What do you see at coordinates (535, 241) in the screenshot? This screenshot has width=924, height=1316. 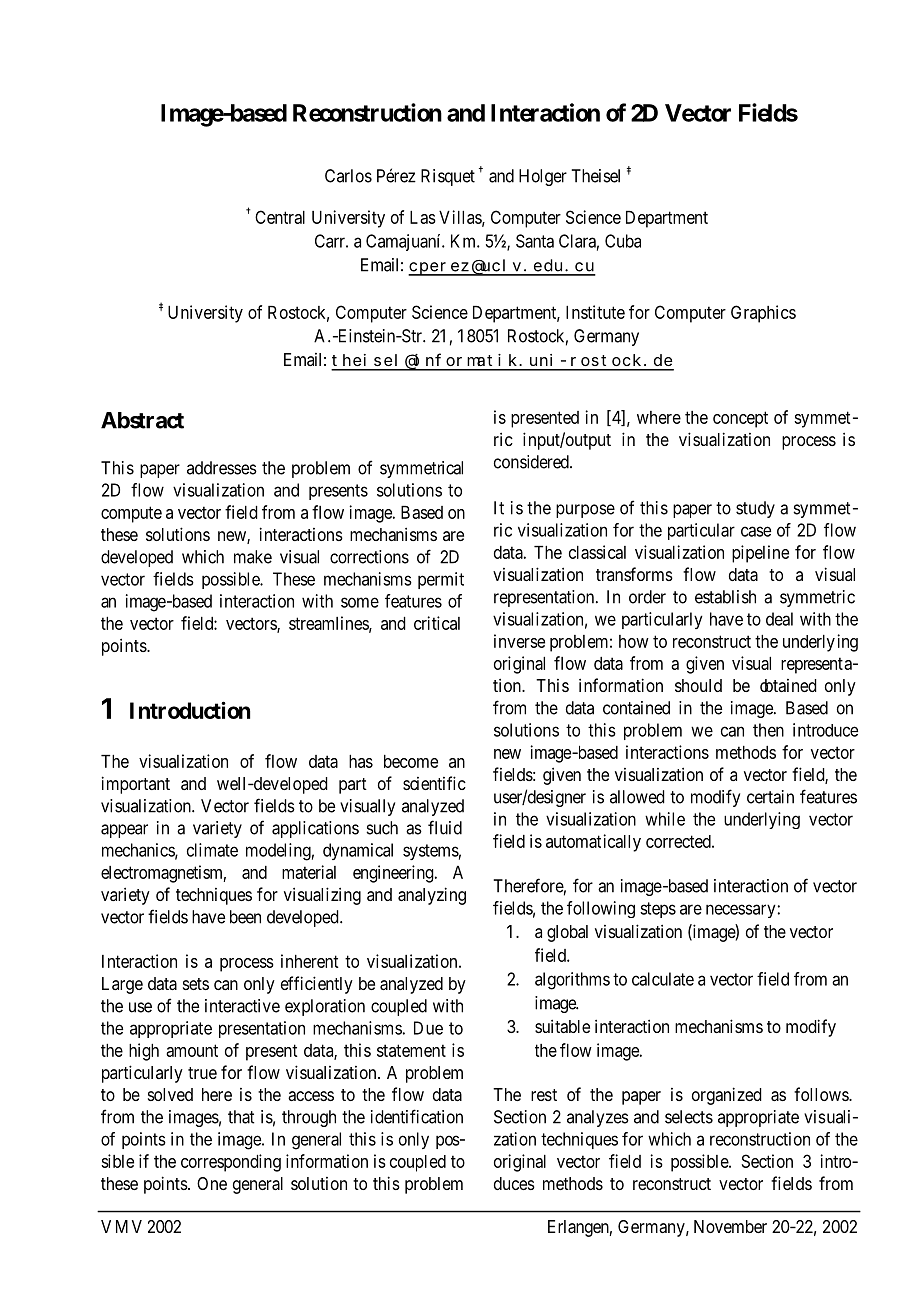 I see `Santa` at bounding box center [535, 241].
